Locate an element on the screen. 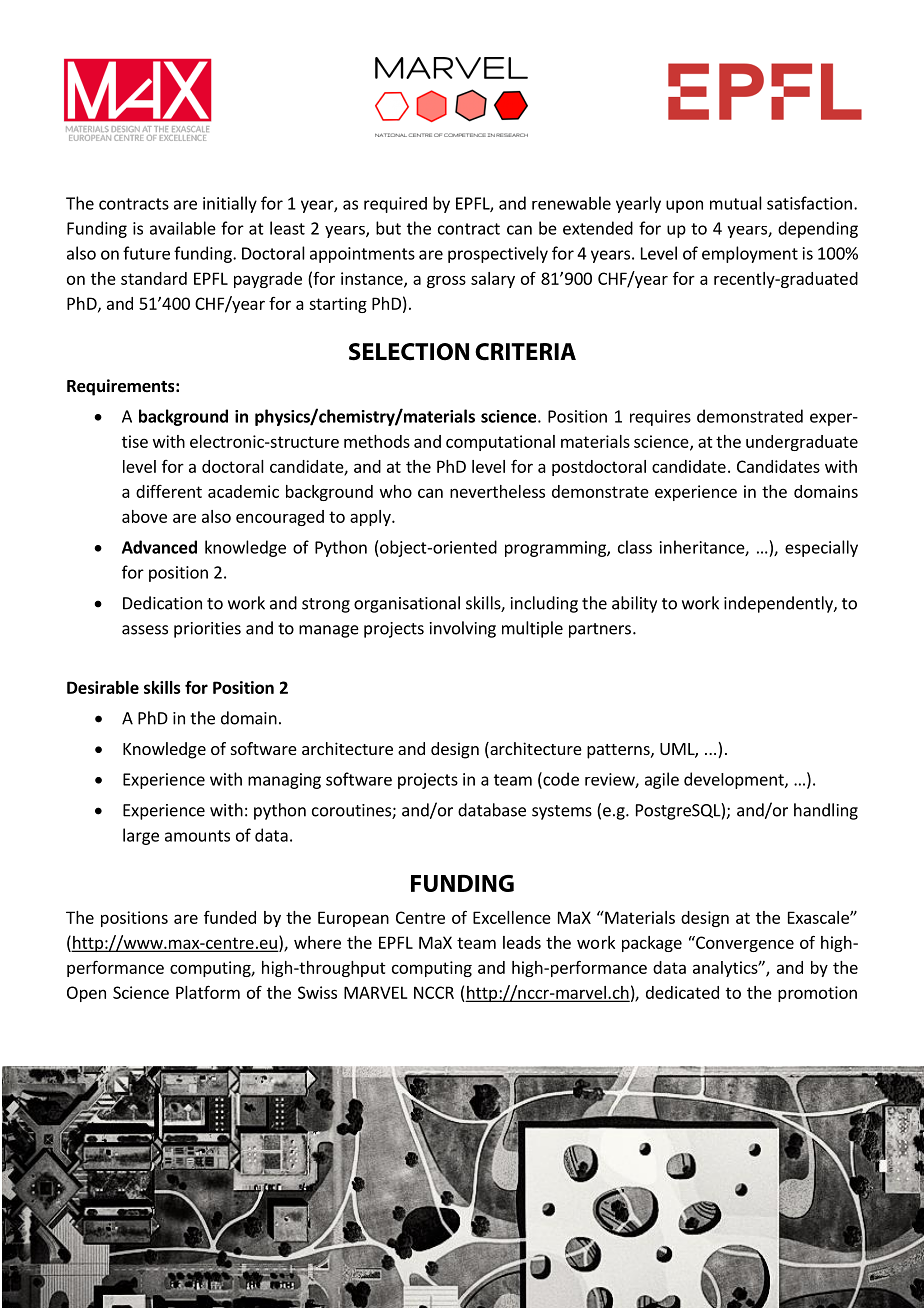  systems is located at coordinates (562, 812).
